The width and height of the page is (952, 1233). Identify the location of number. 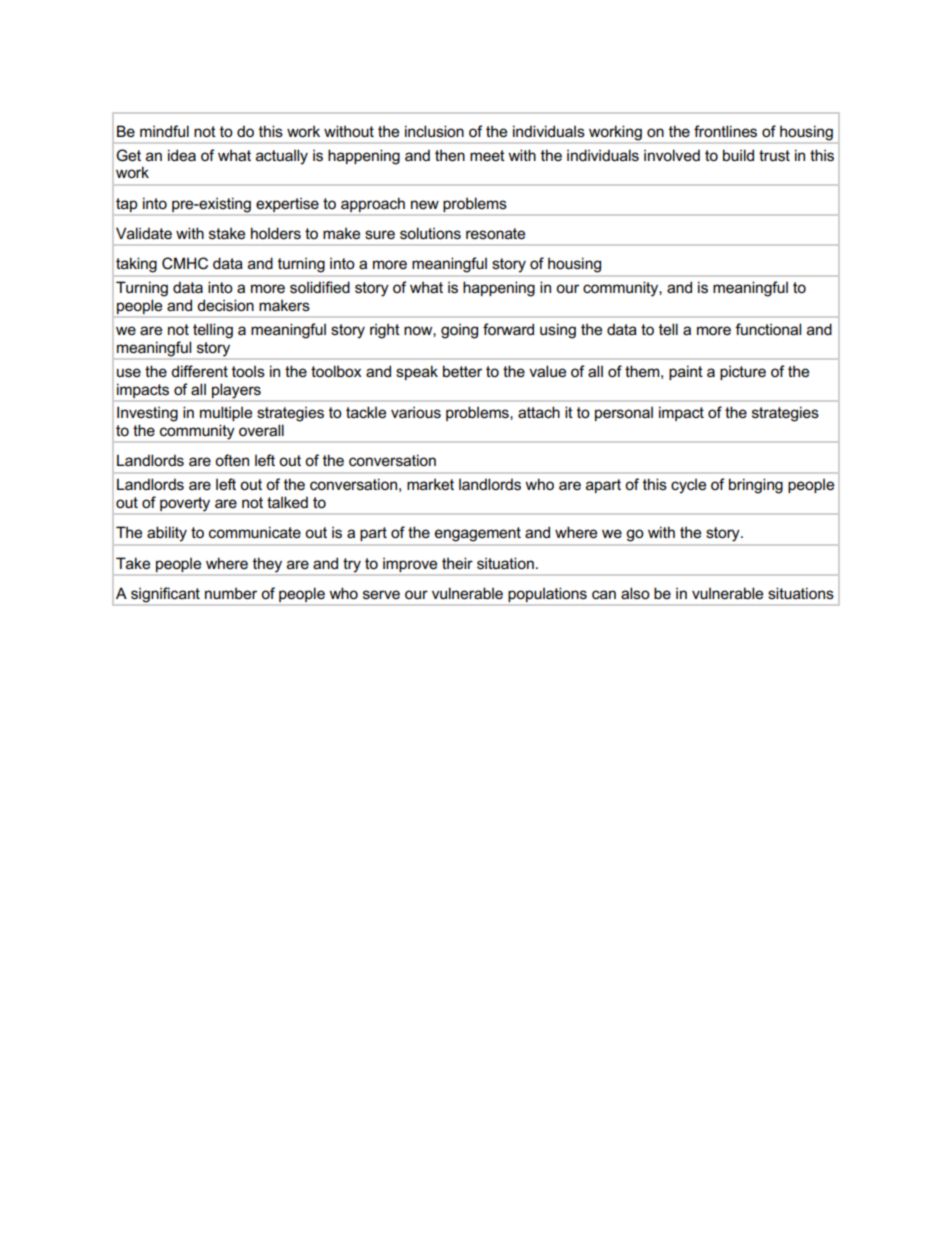
(231, 593).
